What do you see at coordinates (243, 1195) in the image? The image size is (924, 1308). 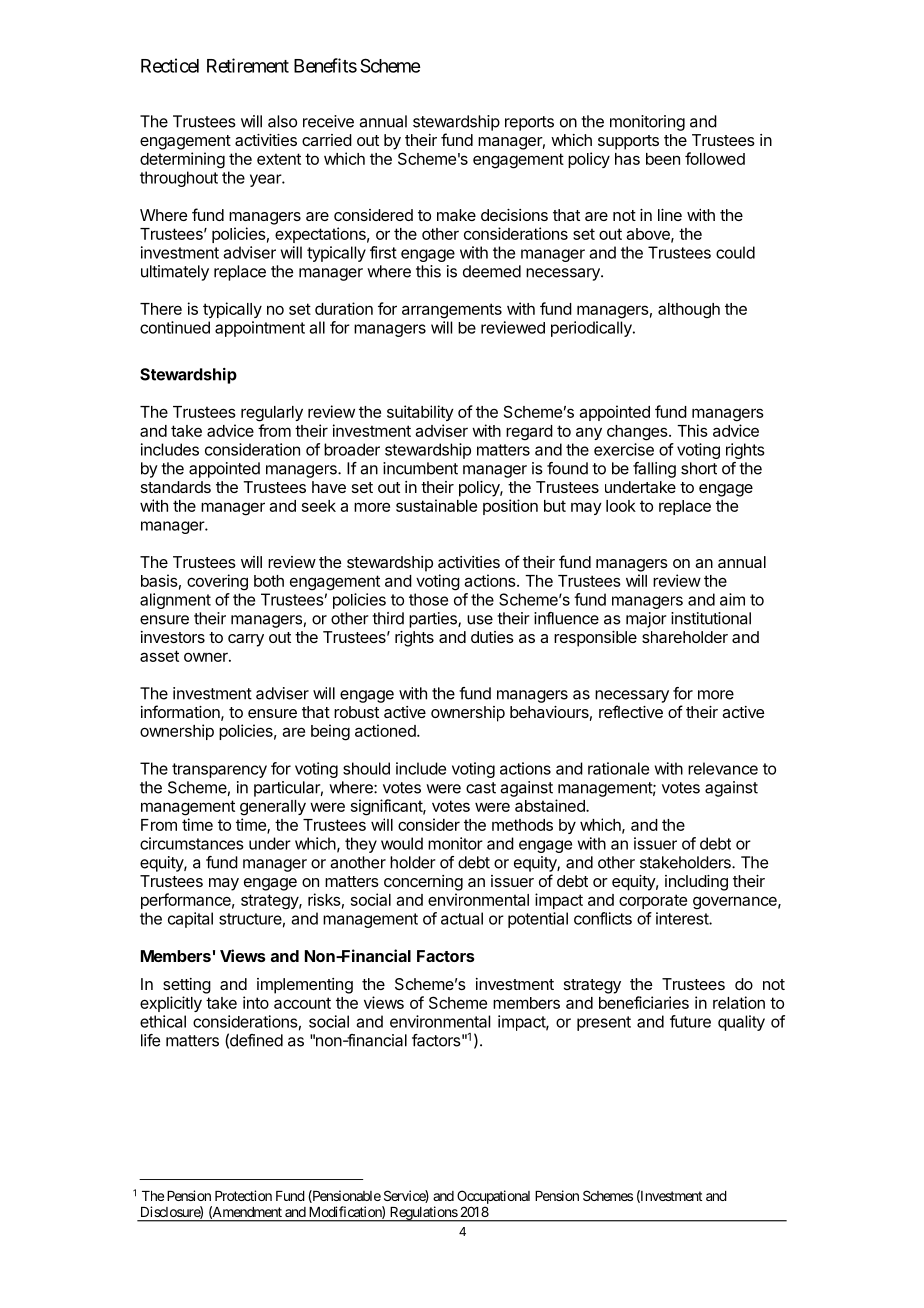 I see `Protection` at bounding box center [243, 1195].
